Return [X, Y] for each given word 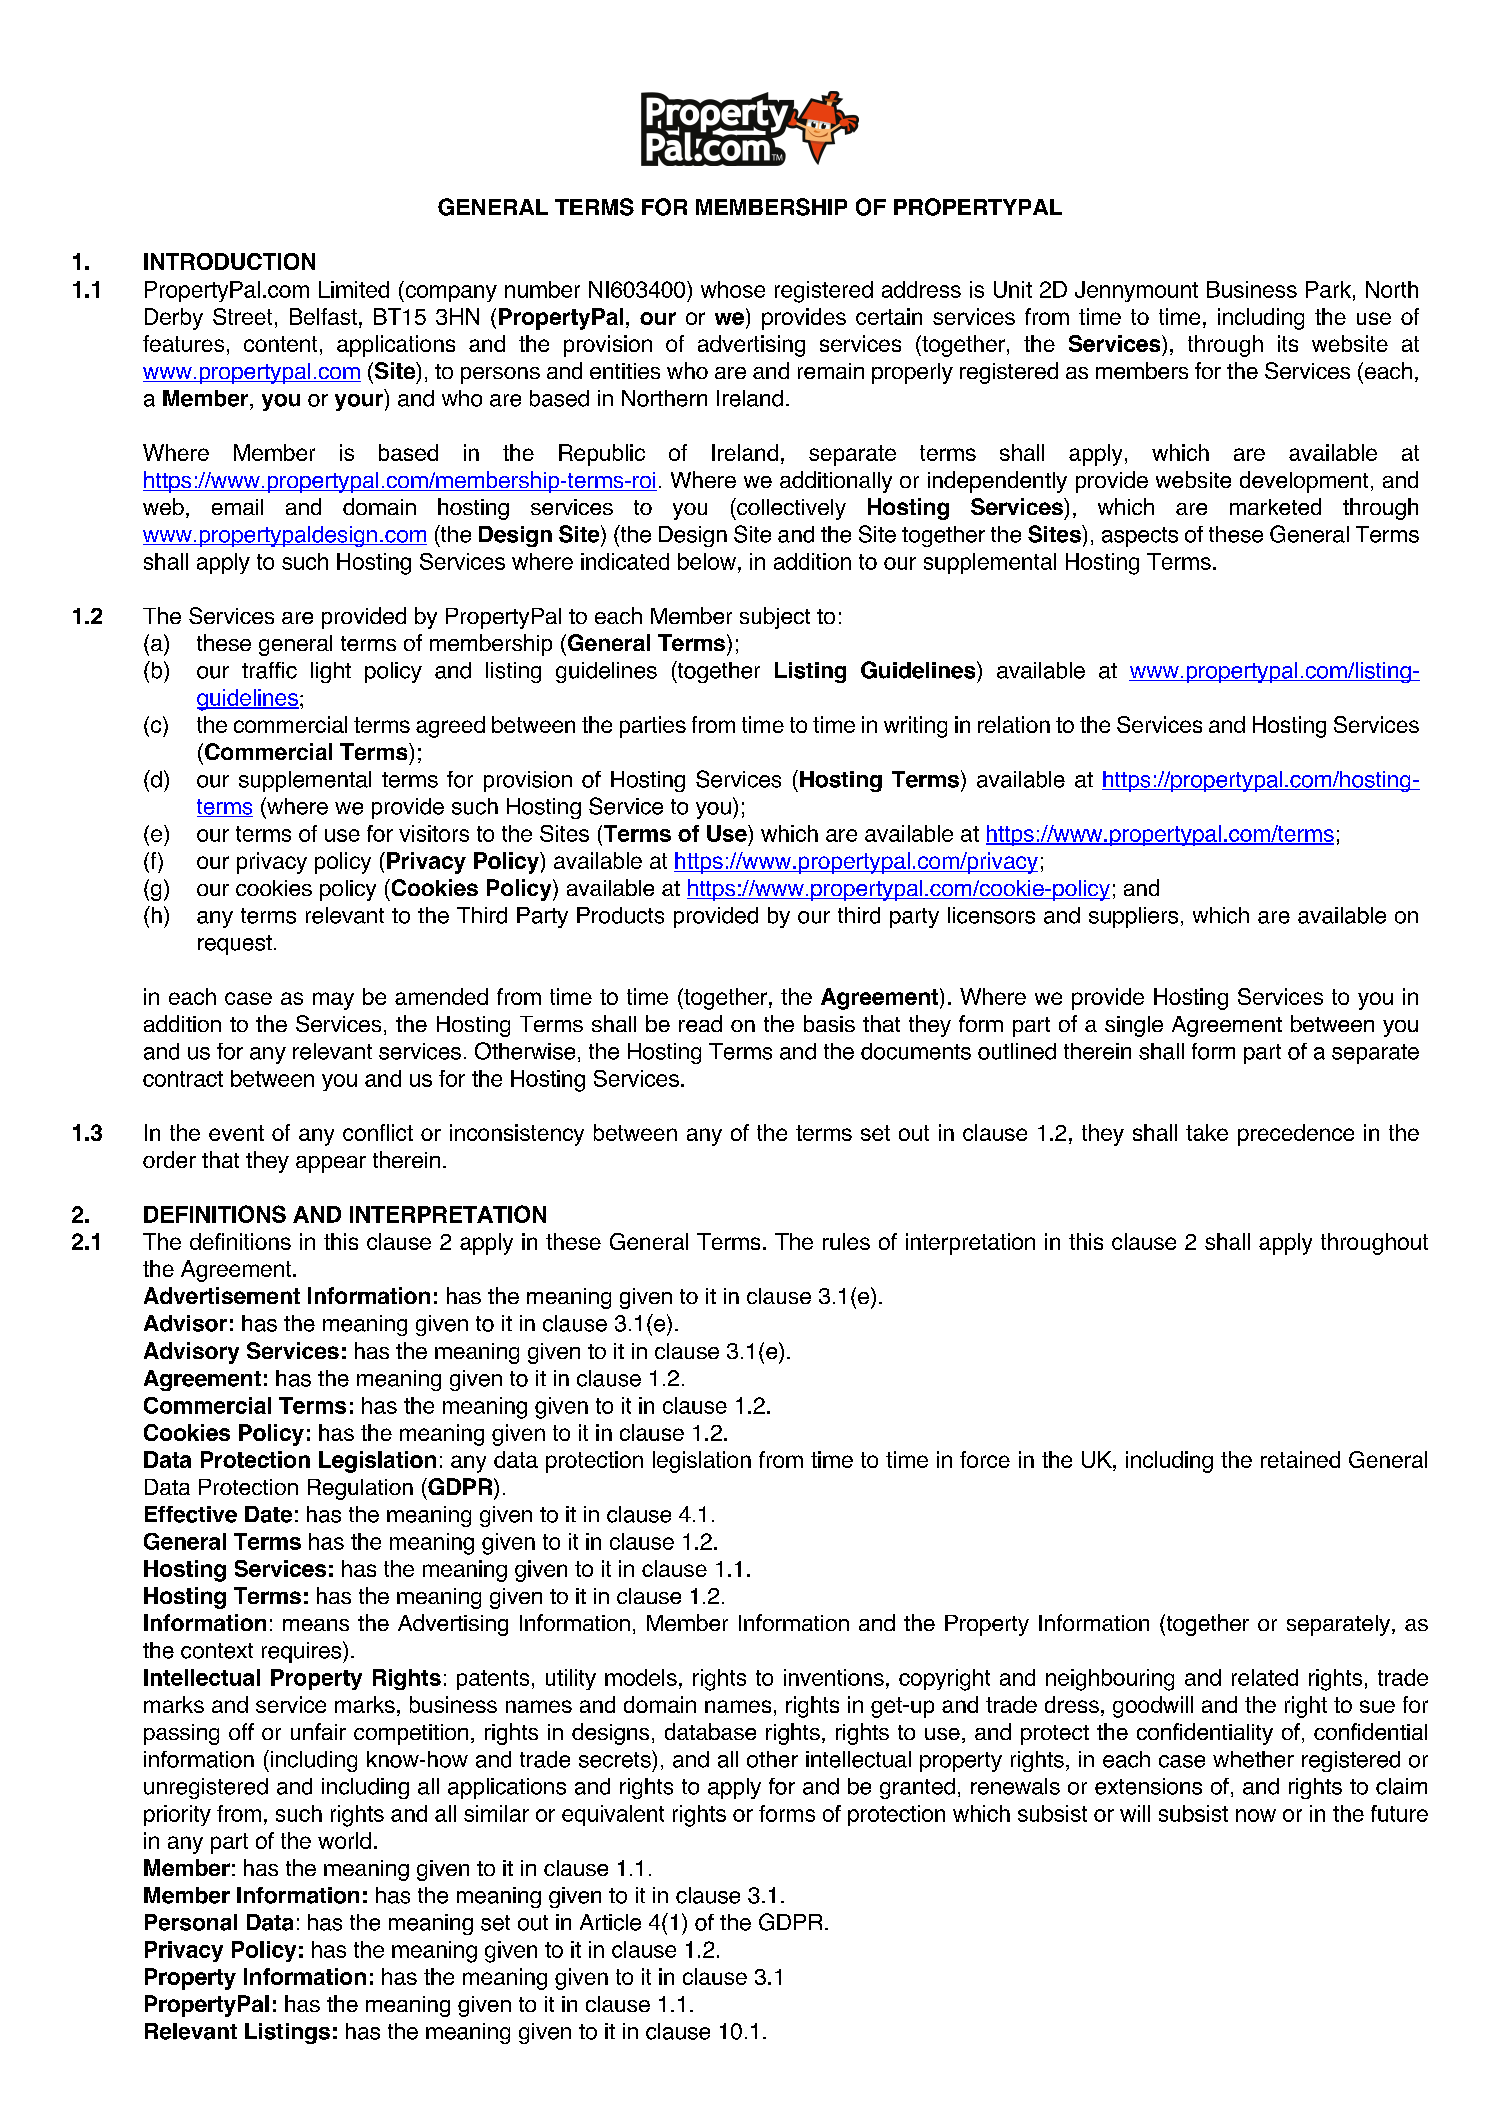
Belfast [323, 316]
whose [733, 289]
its [1288, 343]
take [1207, 1132]
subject [775, 618]
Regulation [360, 1489]
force [985, 1459]
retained [1300, 1459]
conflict [378, 1132]
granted [917, 1788]
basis [829, 1023]
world [344, 1840]
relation [1014, 724]
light [331, 672]
